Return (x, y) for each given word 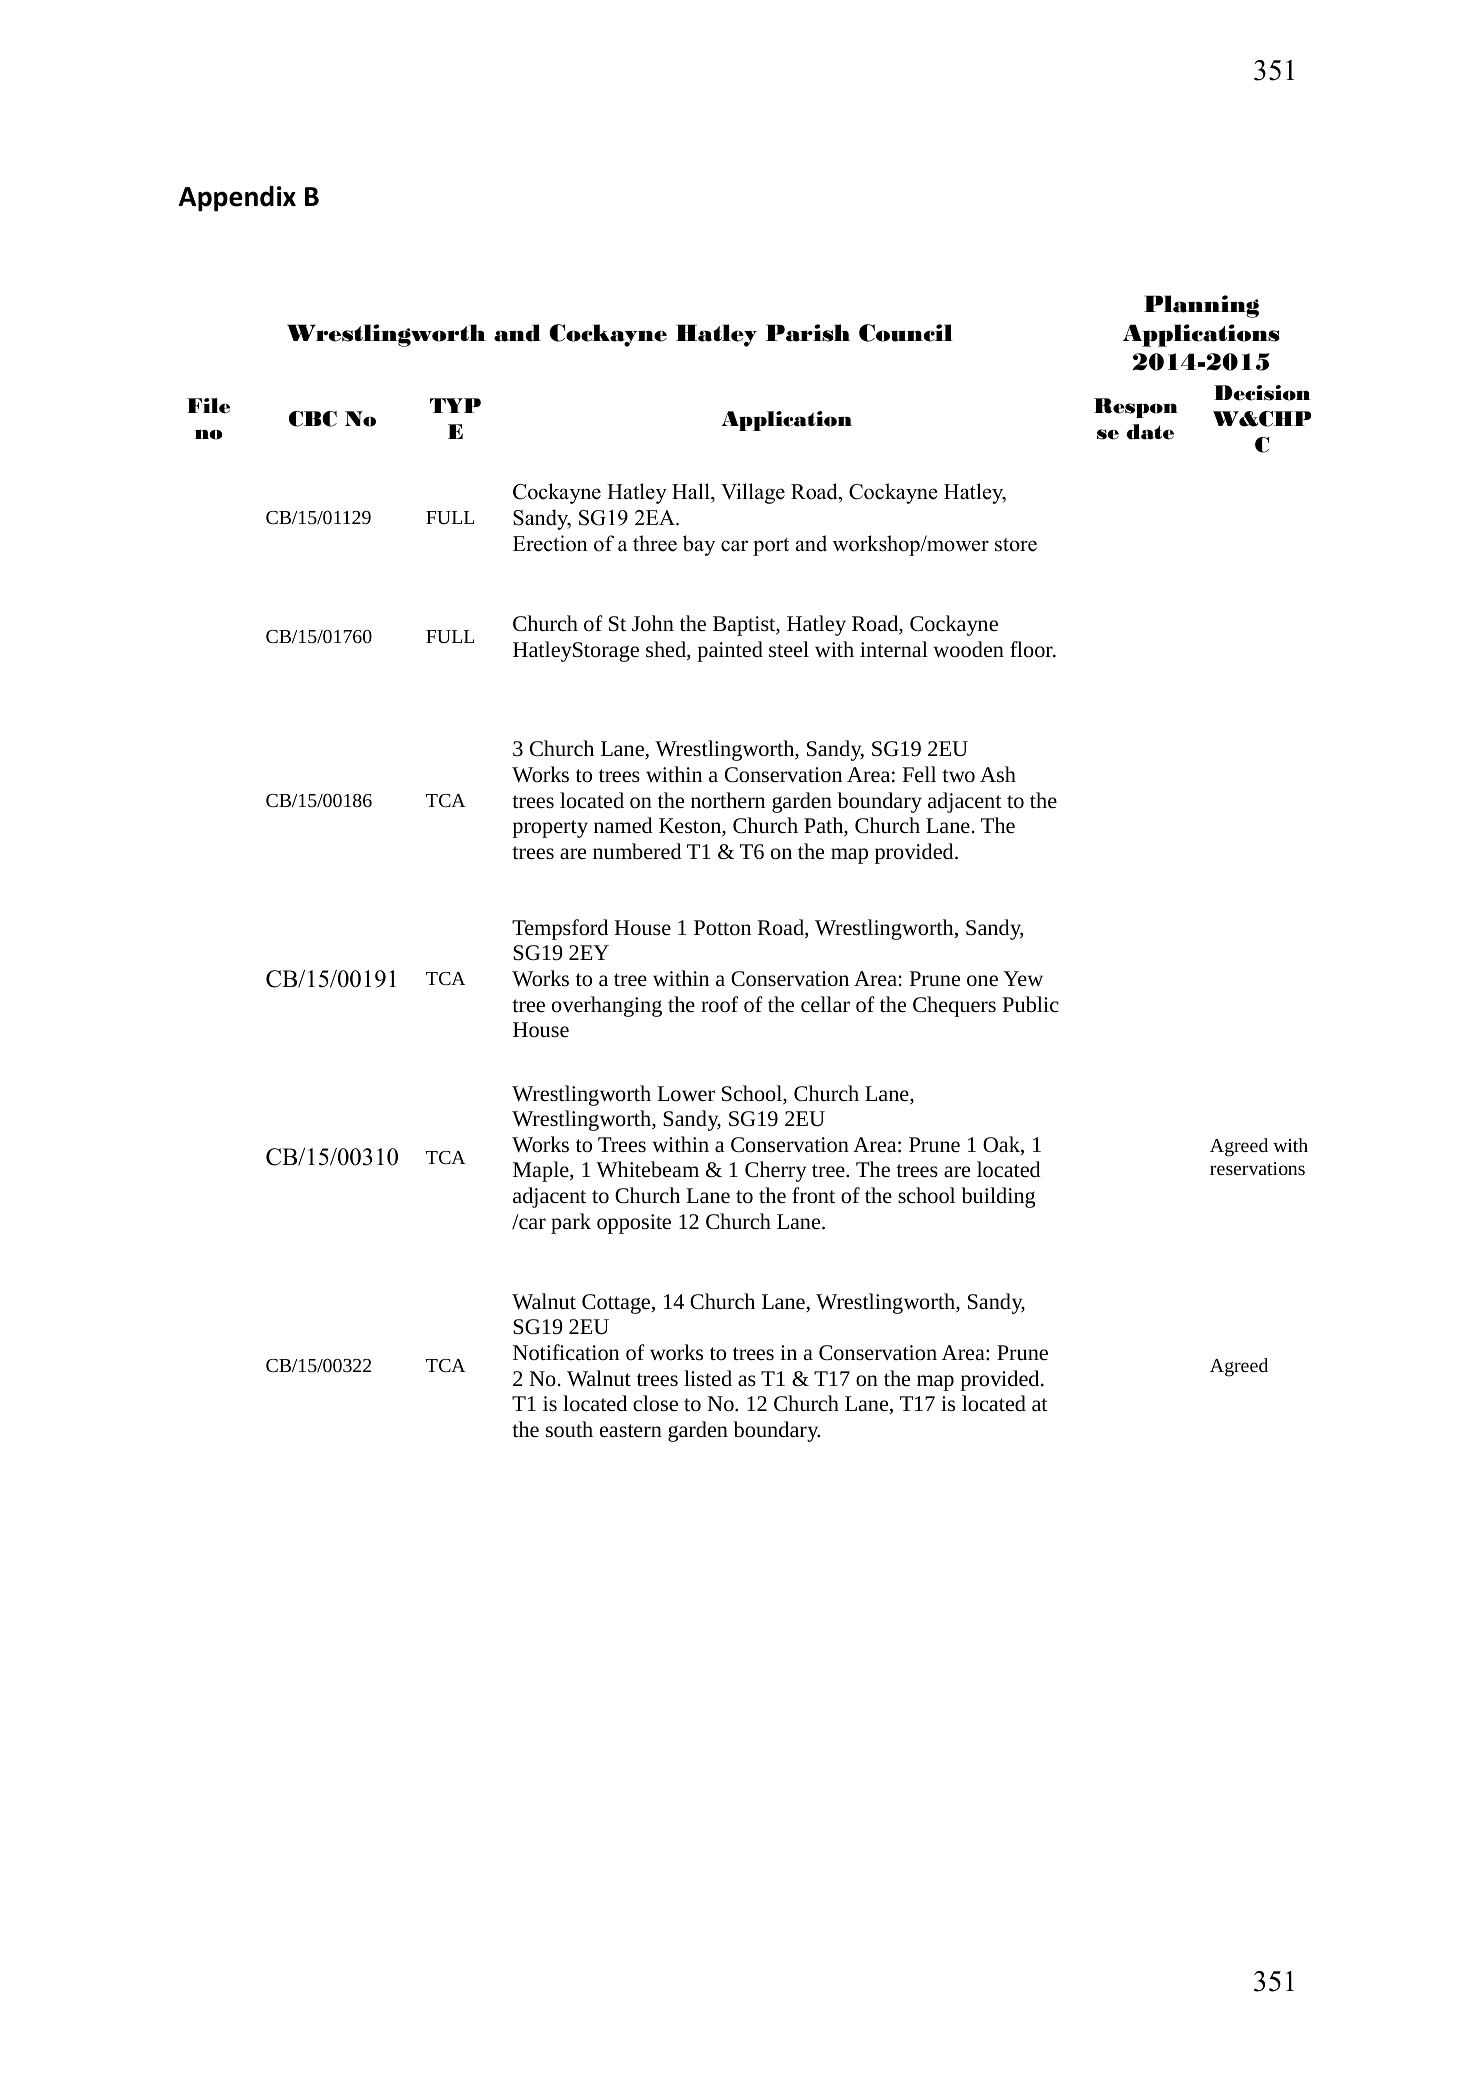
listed (708, 1378)
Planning (1201, 306)
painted (730, 651)
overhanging (607, 1006)
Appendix (237, 199)
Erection (550, 543)
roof (719, 1004)
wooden (968, 649)
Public (1030, 1004)
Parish (808, 333)
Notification (566, 1352)
